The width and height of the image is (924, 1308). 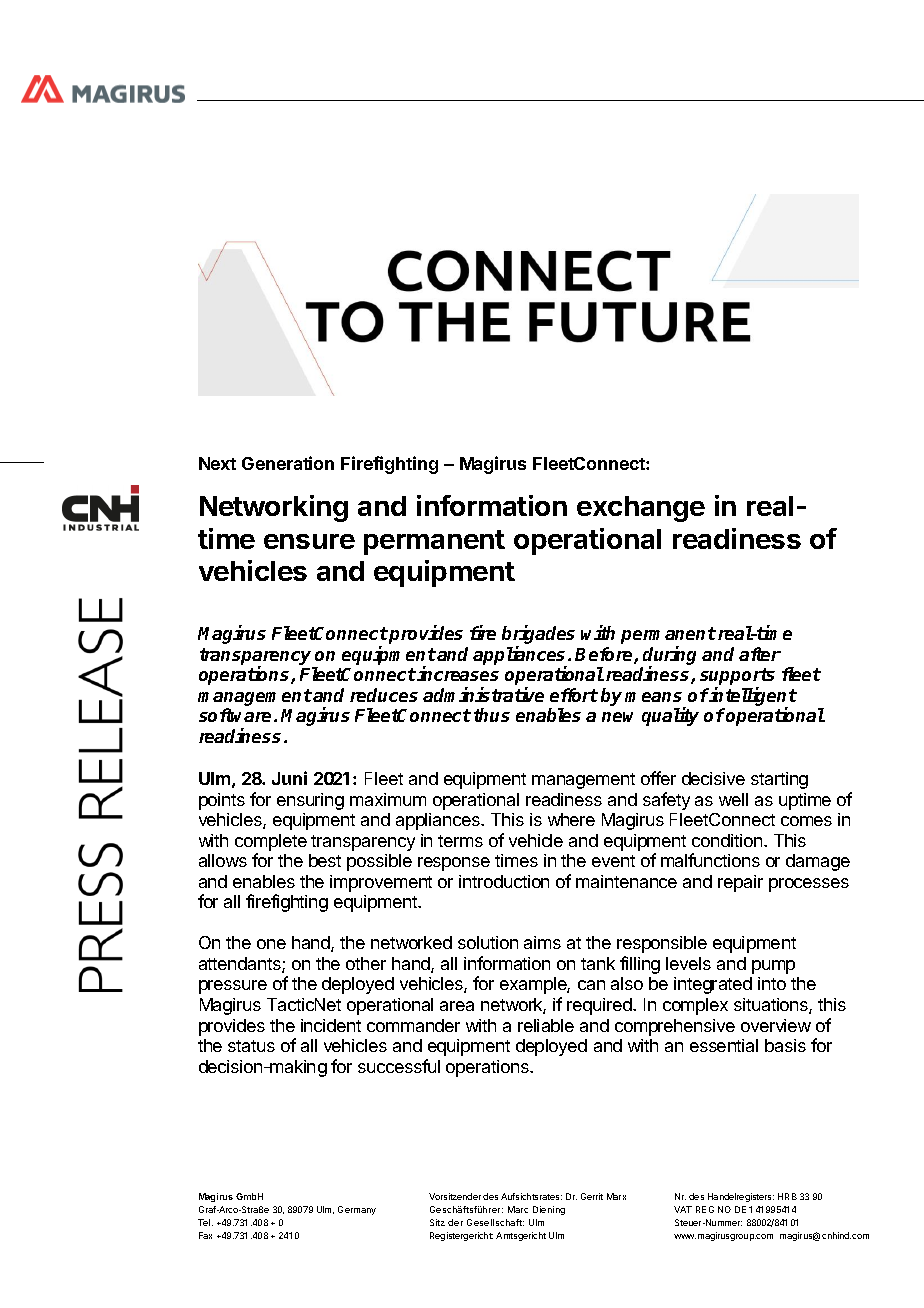 I want to click on condition, so click(x=727, y=840).
